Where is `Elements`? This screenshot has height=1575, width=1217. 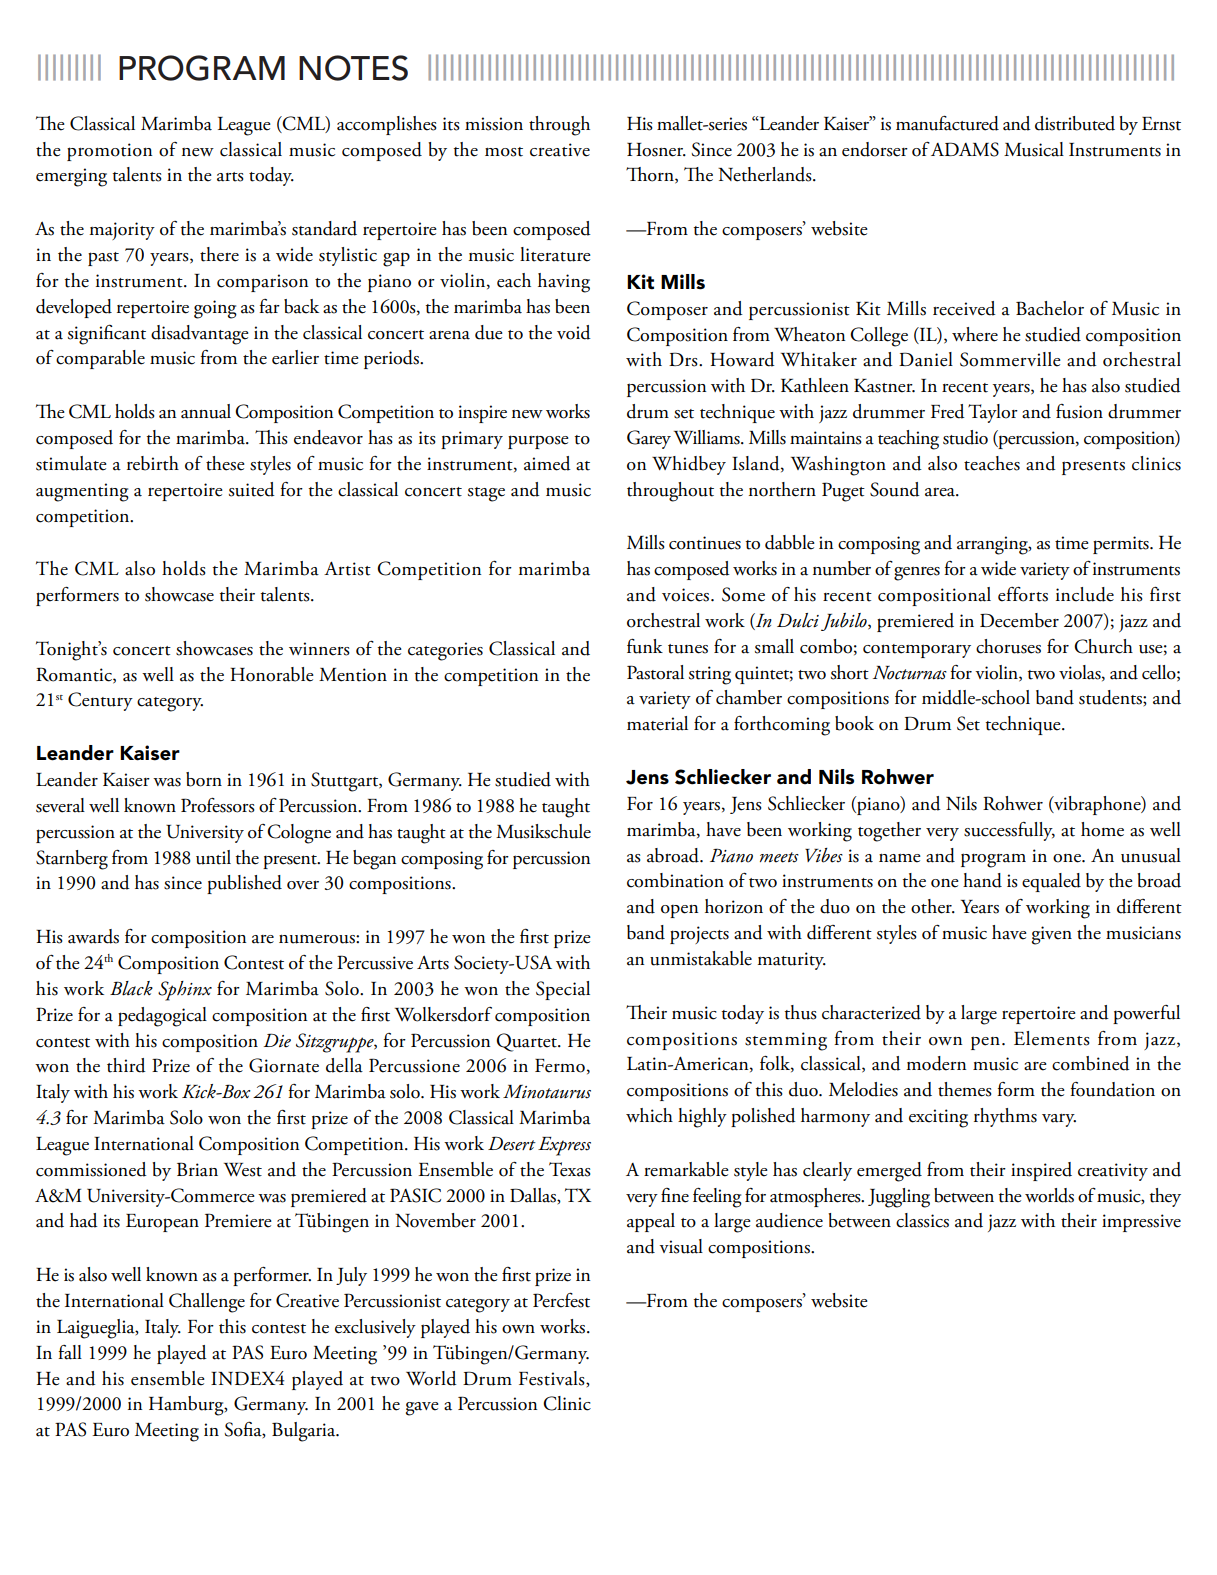
Elements is located at coordinates (1052, 1038).
